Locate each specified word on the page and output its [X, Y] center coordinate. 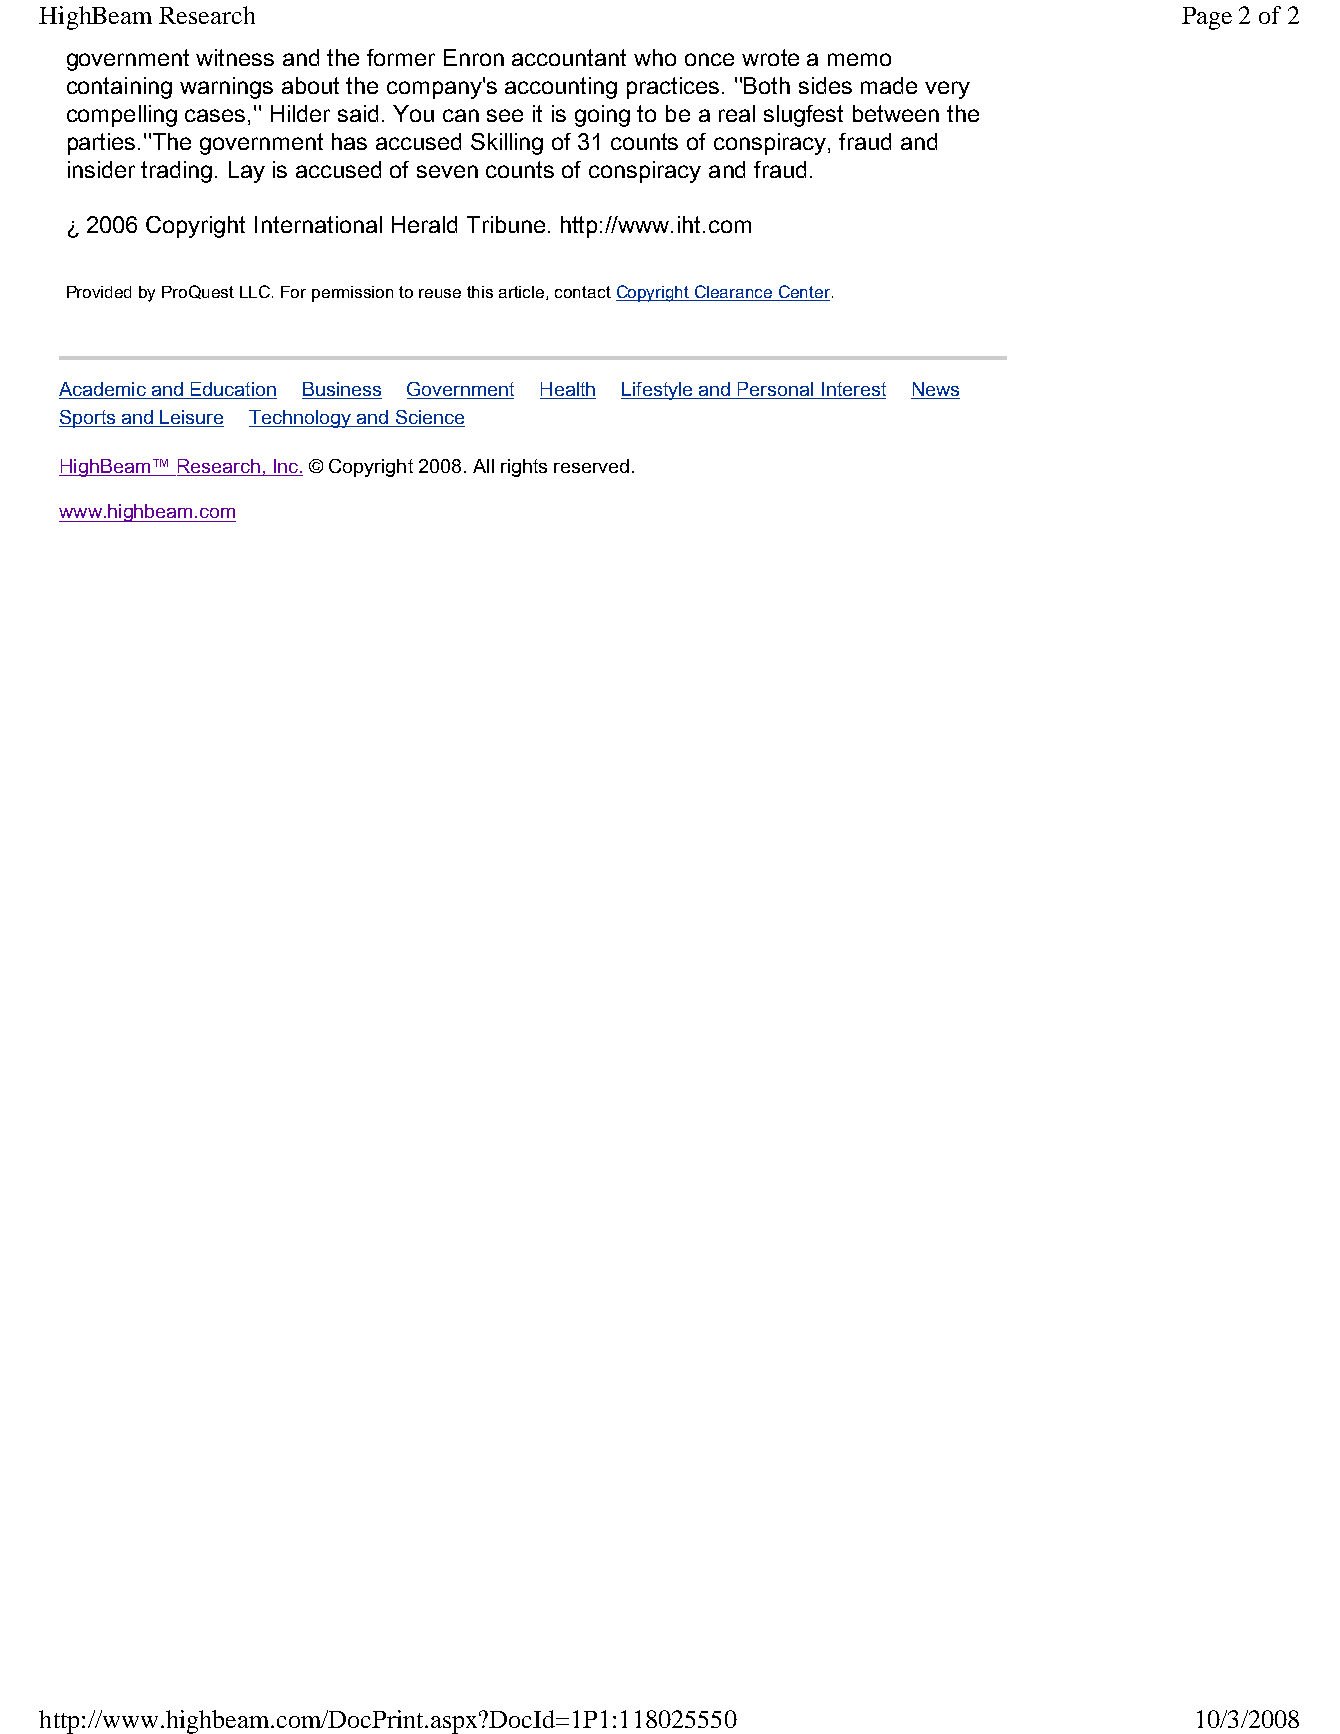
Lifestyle [658, 391]
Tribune [506, 224]
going [602, 116]
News [935, 390]
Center [805, 293]
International [318, 224]
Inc [286, 466]
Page [1207, 18]
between [896, 113]
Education [232, 390]
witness [235, 57]
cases [215, 115]
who [655, 57]
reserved [591, 466]
